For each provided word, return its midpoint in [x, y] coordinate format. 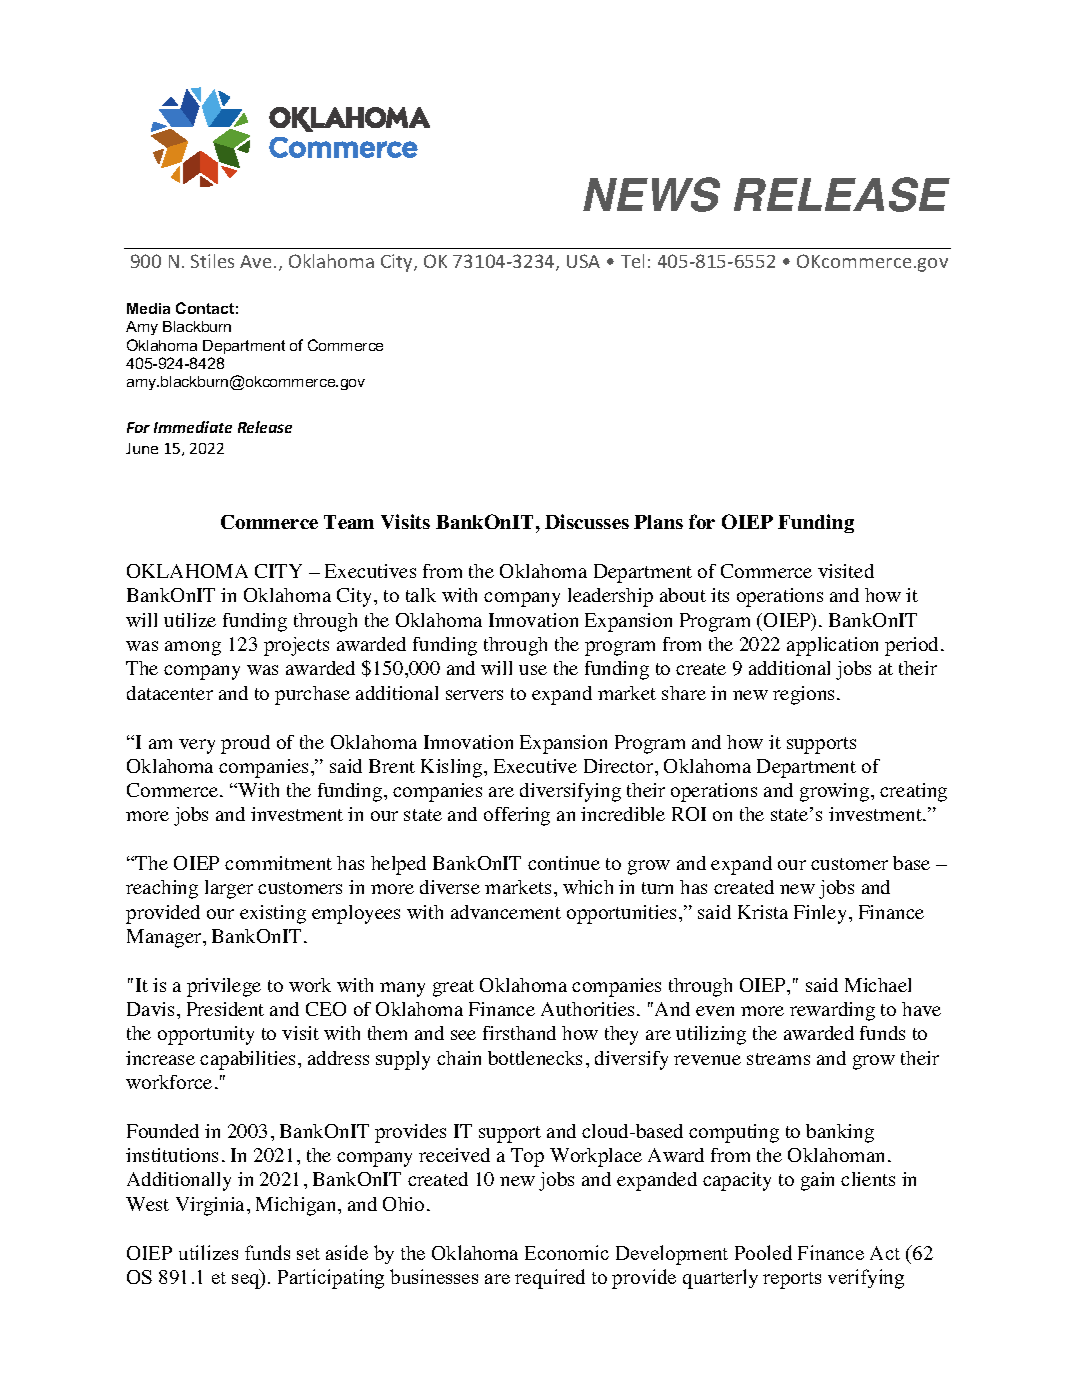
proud [245, 744]
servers [474, 695]
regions [803, 695]
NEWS [651, 194]
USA [583, 261]
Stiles [212, 261]
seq [247, 1281]
